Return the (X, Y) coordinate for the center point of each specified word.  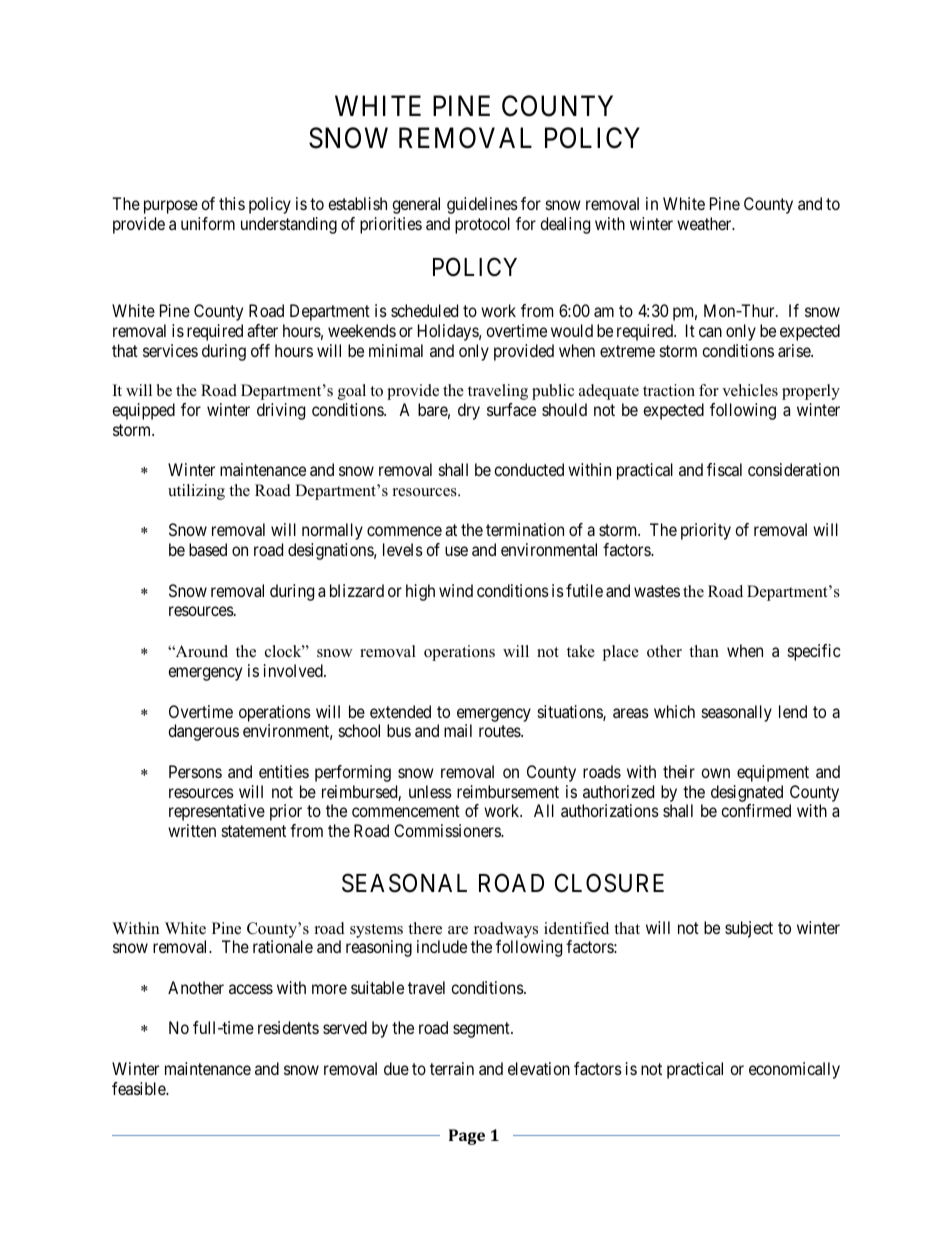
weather (705, 223)
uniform (208, 223)
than (704, 651)
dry (469, 411)
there (425, 928)
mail (458, 730)
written (192, 830)
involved (294, 670)
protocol (482, 225)
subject (749, 929)
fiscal (724, 469)
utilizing (196, 492)
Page (467, 1137)
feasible (139, 1088)
